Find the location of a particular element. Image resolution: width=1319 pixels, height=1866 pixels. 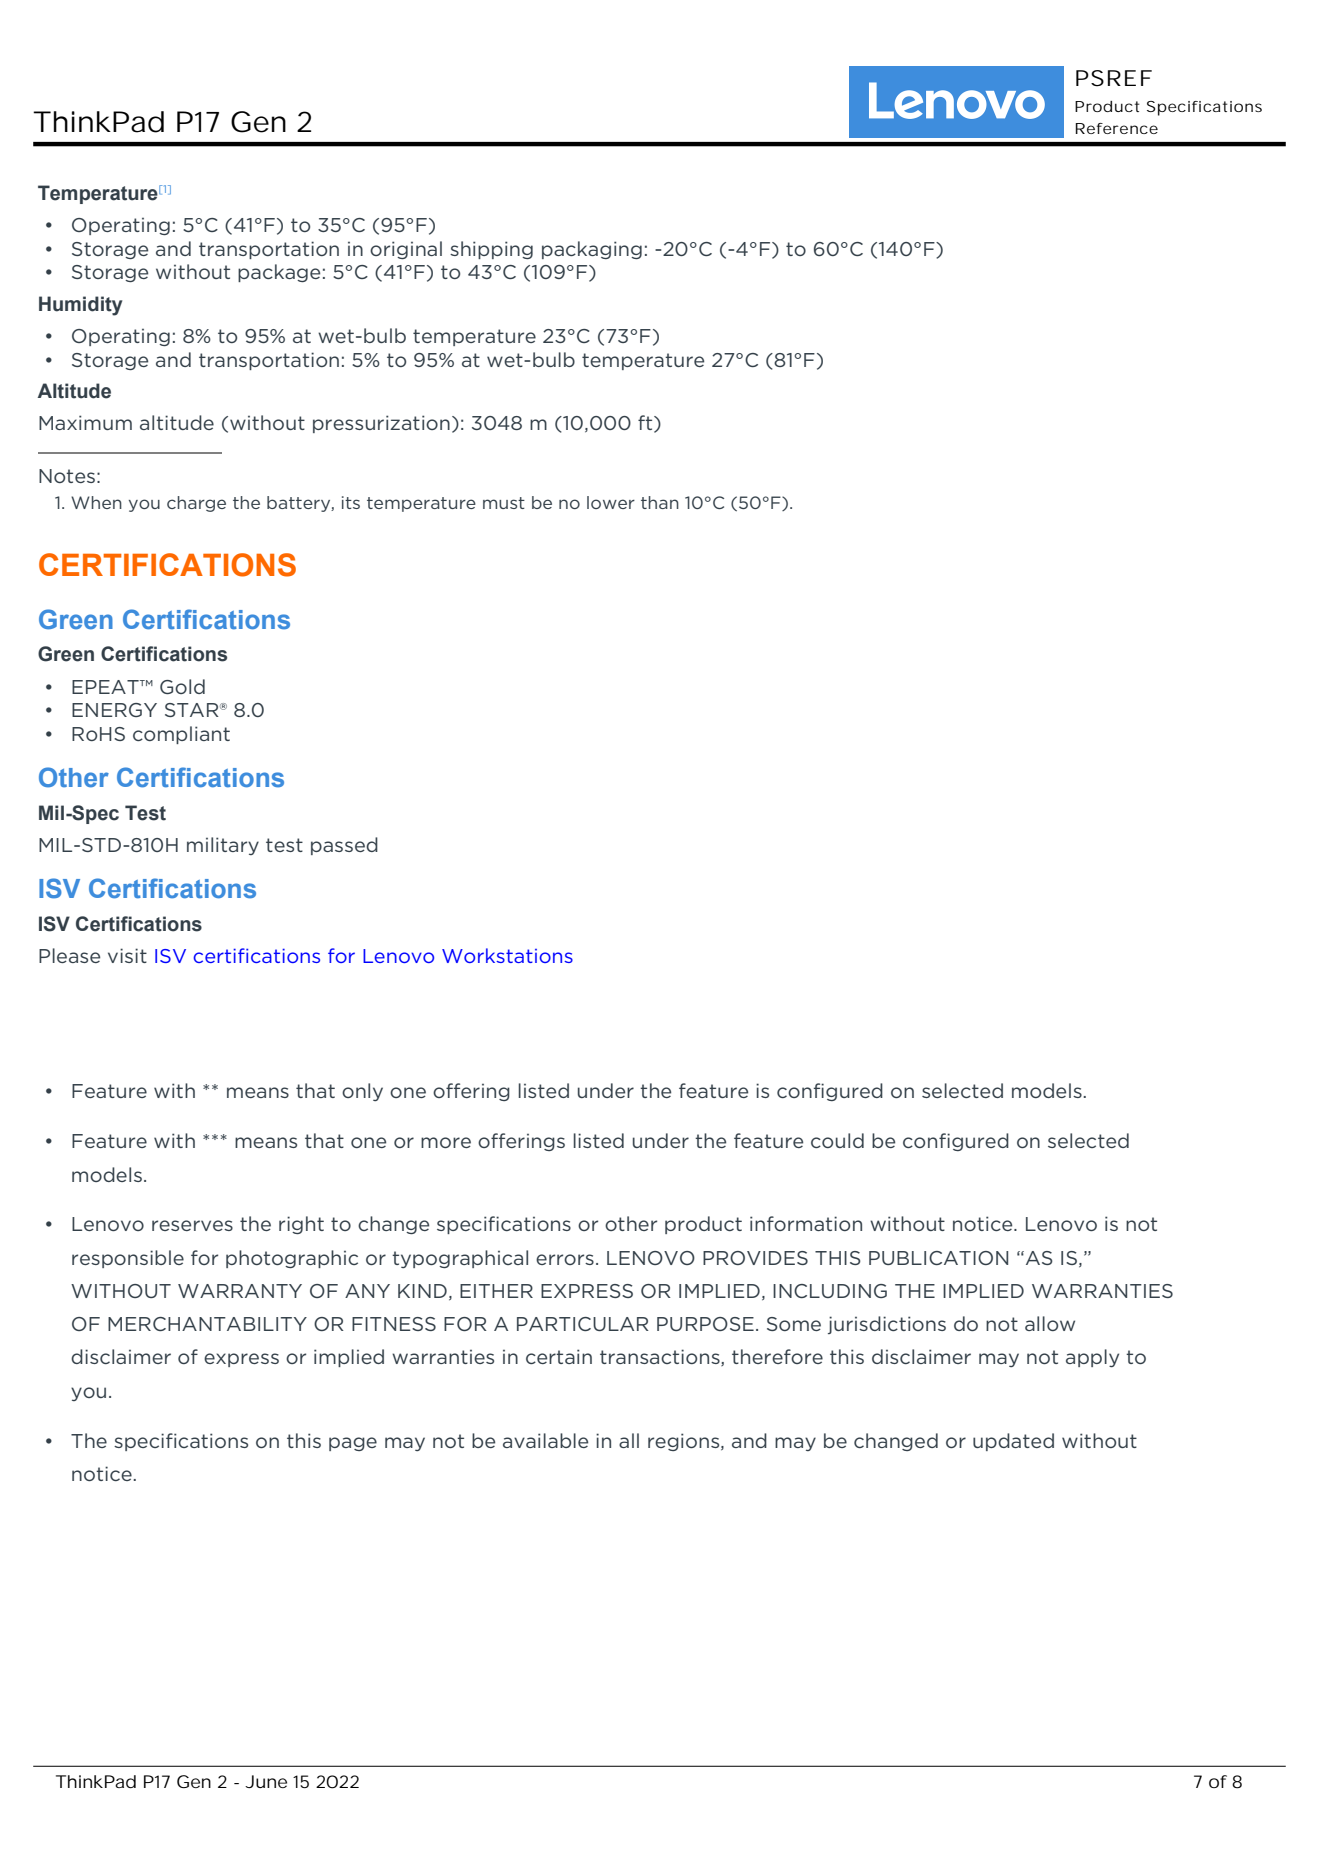

could is located at coordinates (837, 1140).
